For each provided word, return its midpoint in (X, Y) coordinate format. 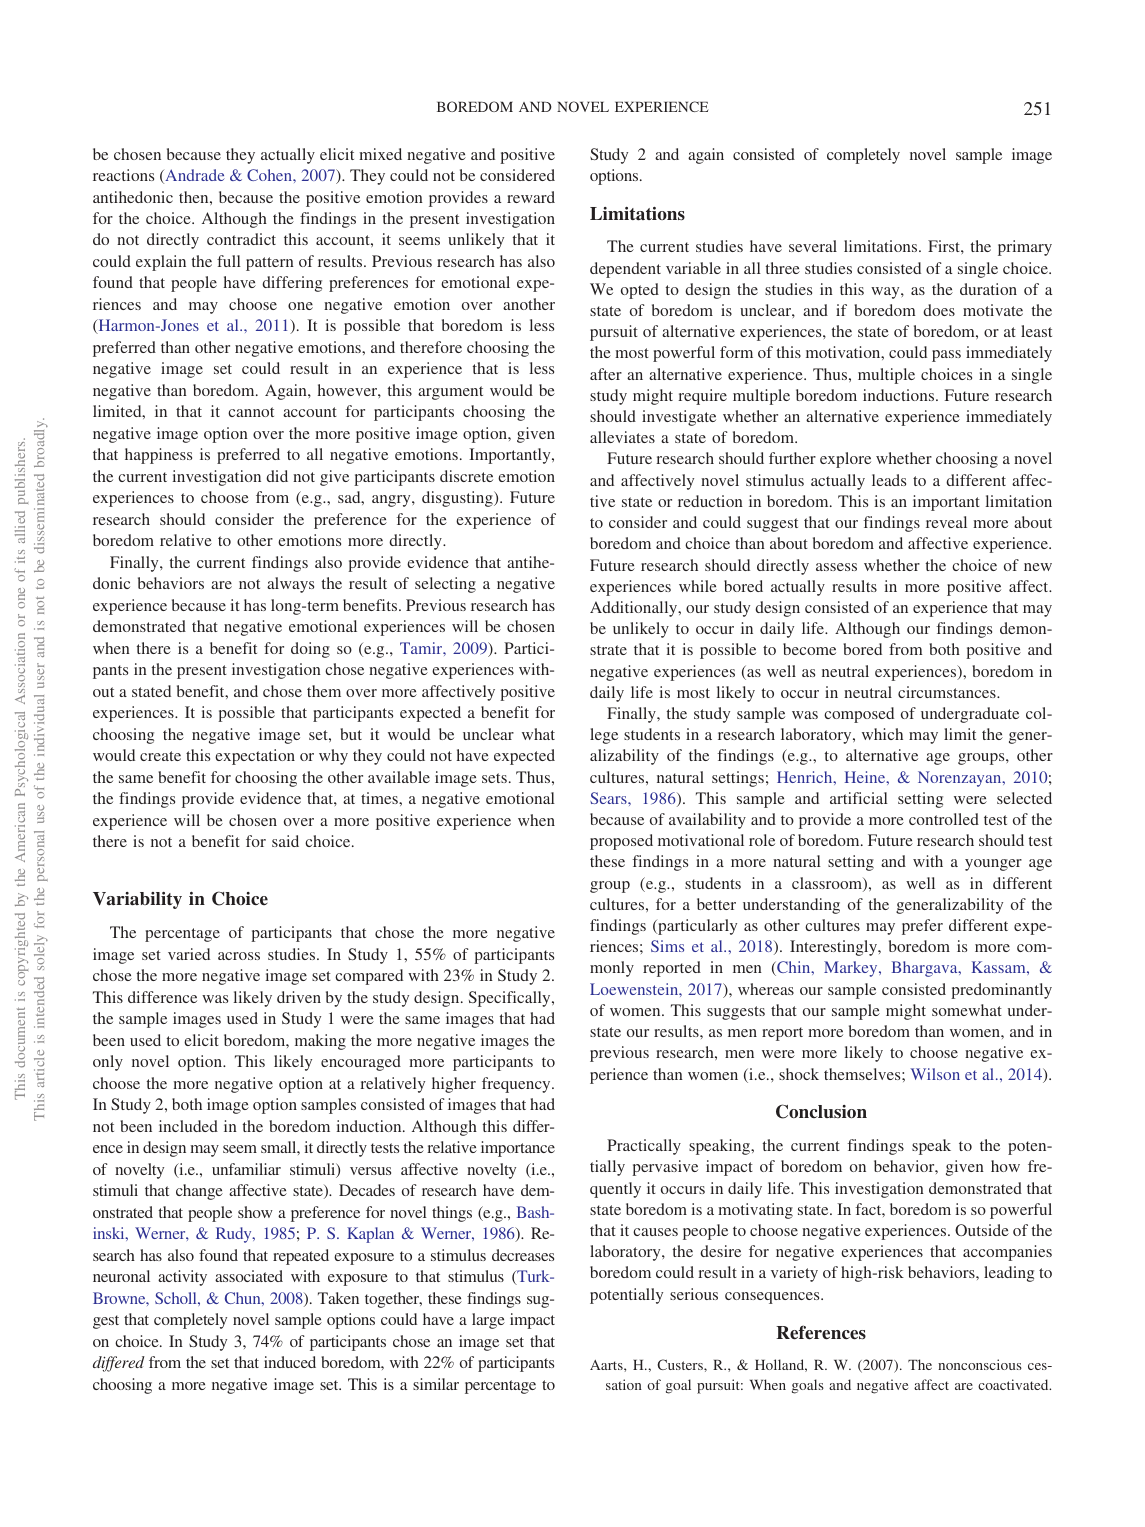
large (488, 1321)
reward (531, 197)
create (160, 756)
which (882, 734)
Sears (609, 798)
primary (1025, 248)
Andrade (194, 176)
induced (290, 1362)
